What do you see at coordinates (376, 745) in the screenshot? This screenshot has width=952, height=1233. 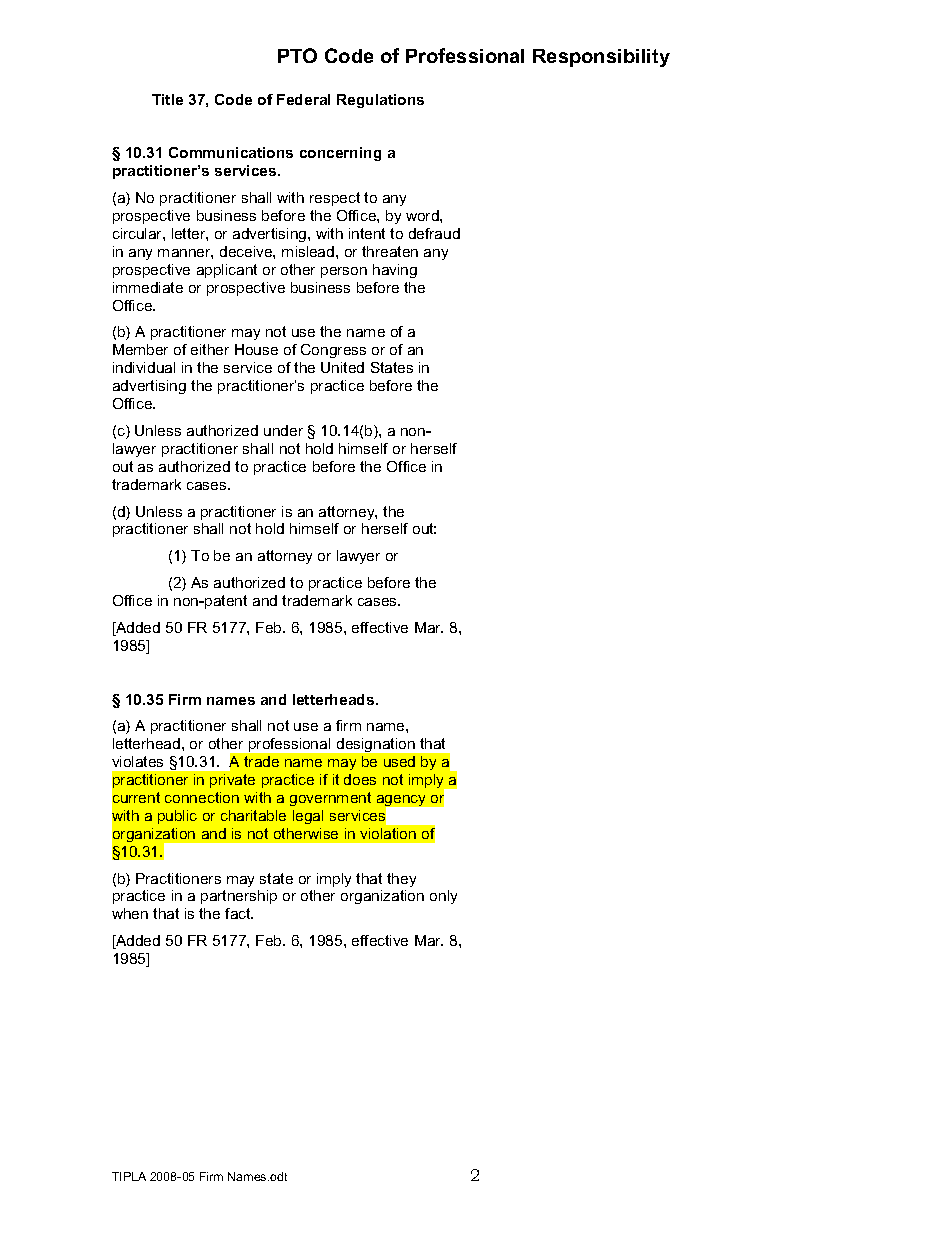 I see `designation` at bounding box center [376, 745].
